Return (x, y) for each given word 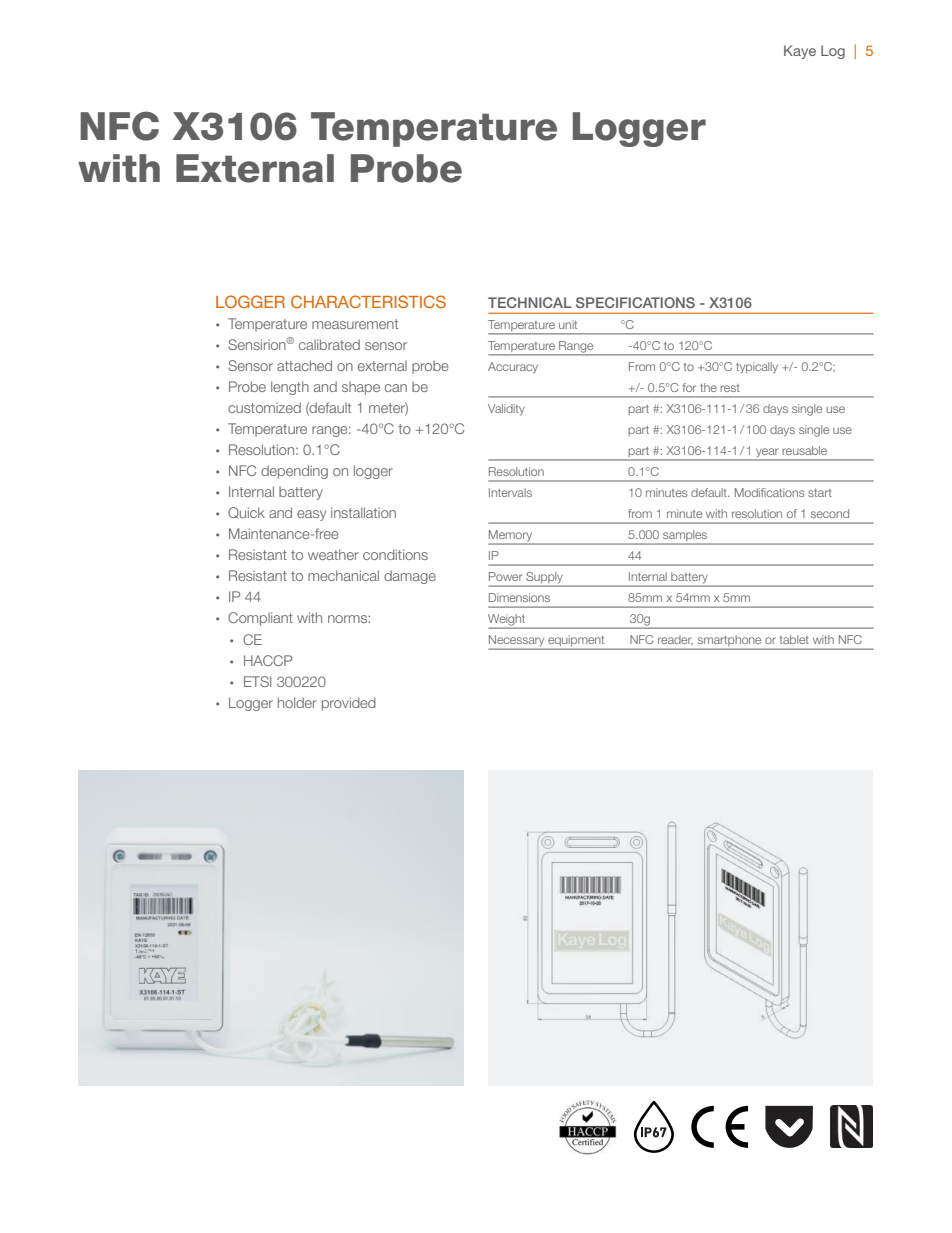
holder (297, 702)
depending (294, 472)
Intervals (510, 492)
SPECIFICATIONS (635, 302)
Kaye (800, 52)
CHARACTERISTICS (368, 301)
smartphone (729, 642)
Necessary (518, 642)
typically (757, 368)
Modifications (769, 492)
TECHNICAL (530, 302)
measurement (355, 324)
